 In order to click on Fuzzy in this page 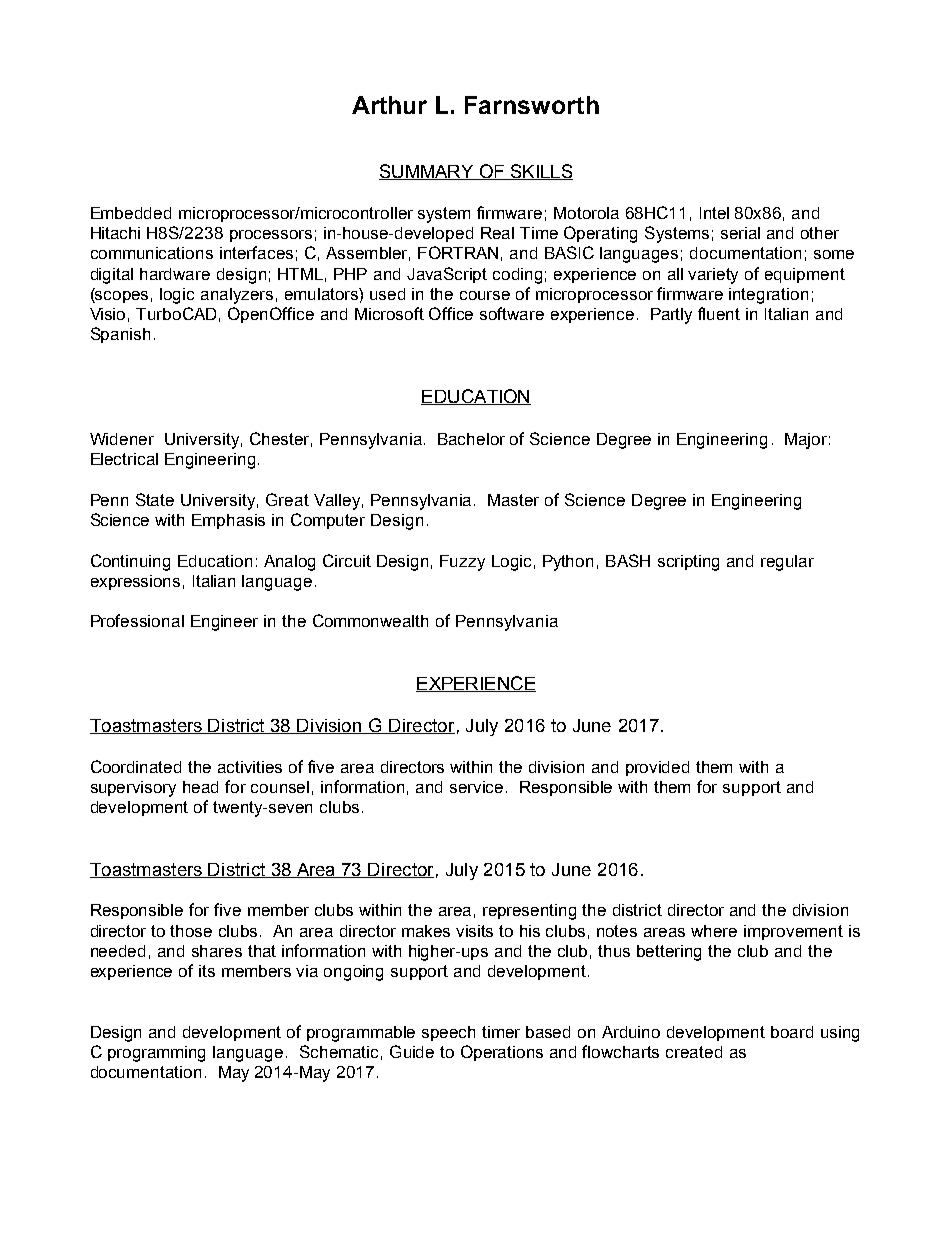, I will do `click(462, 563)`.
